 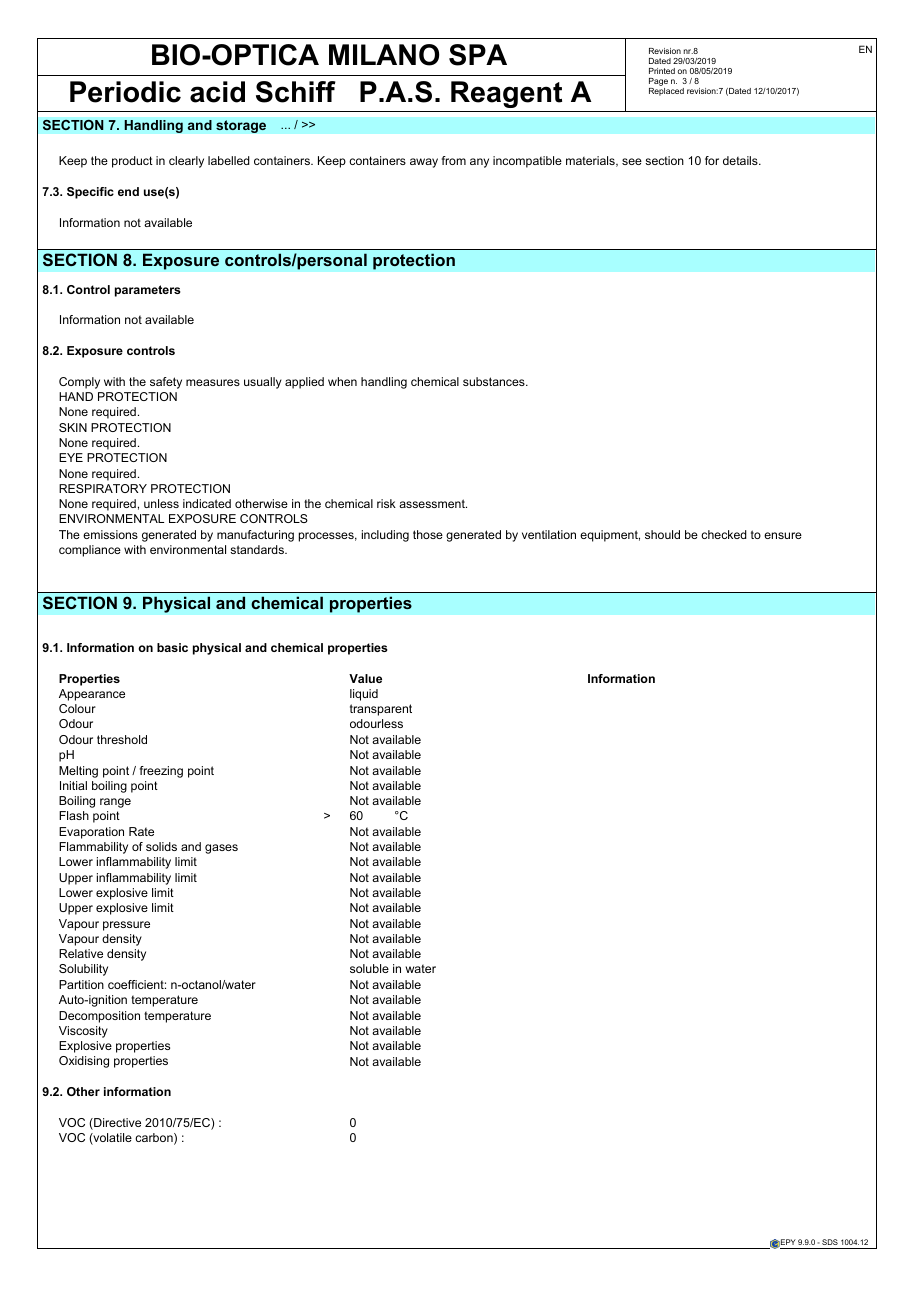 I want to click on Periodic, so click(x=125, y=92).
